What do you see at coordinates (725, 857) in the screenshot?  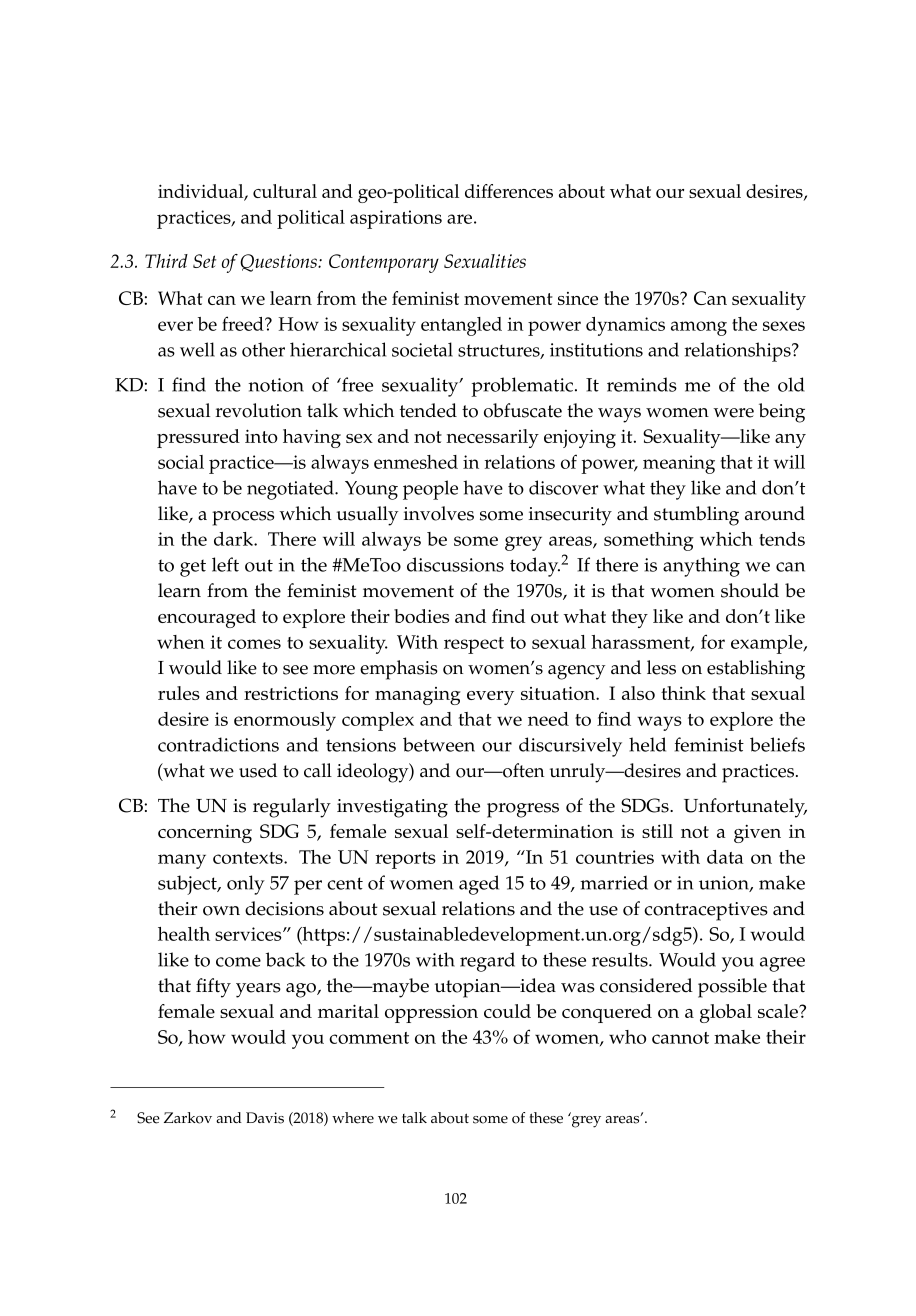 I see `data` at bounding box center [725, 857].
